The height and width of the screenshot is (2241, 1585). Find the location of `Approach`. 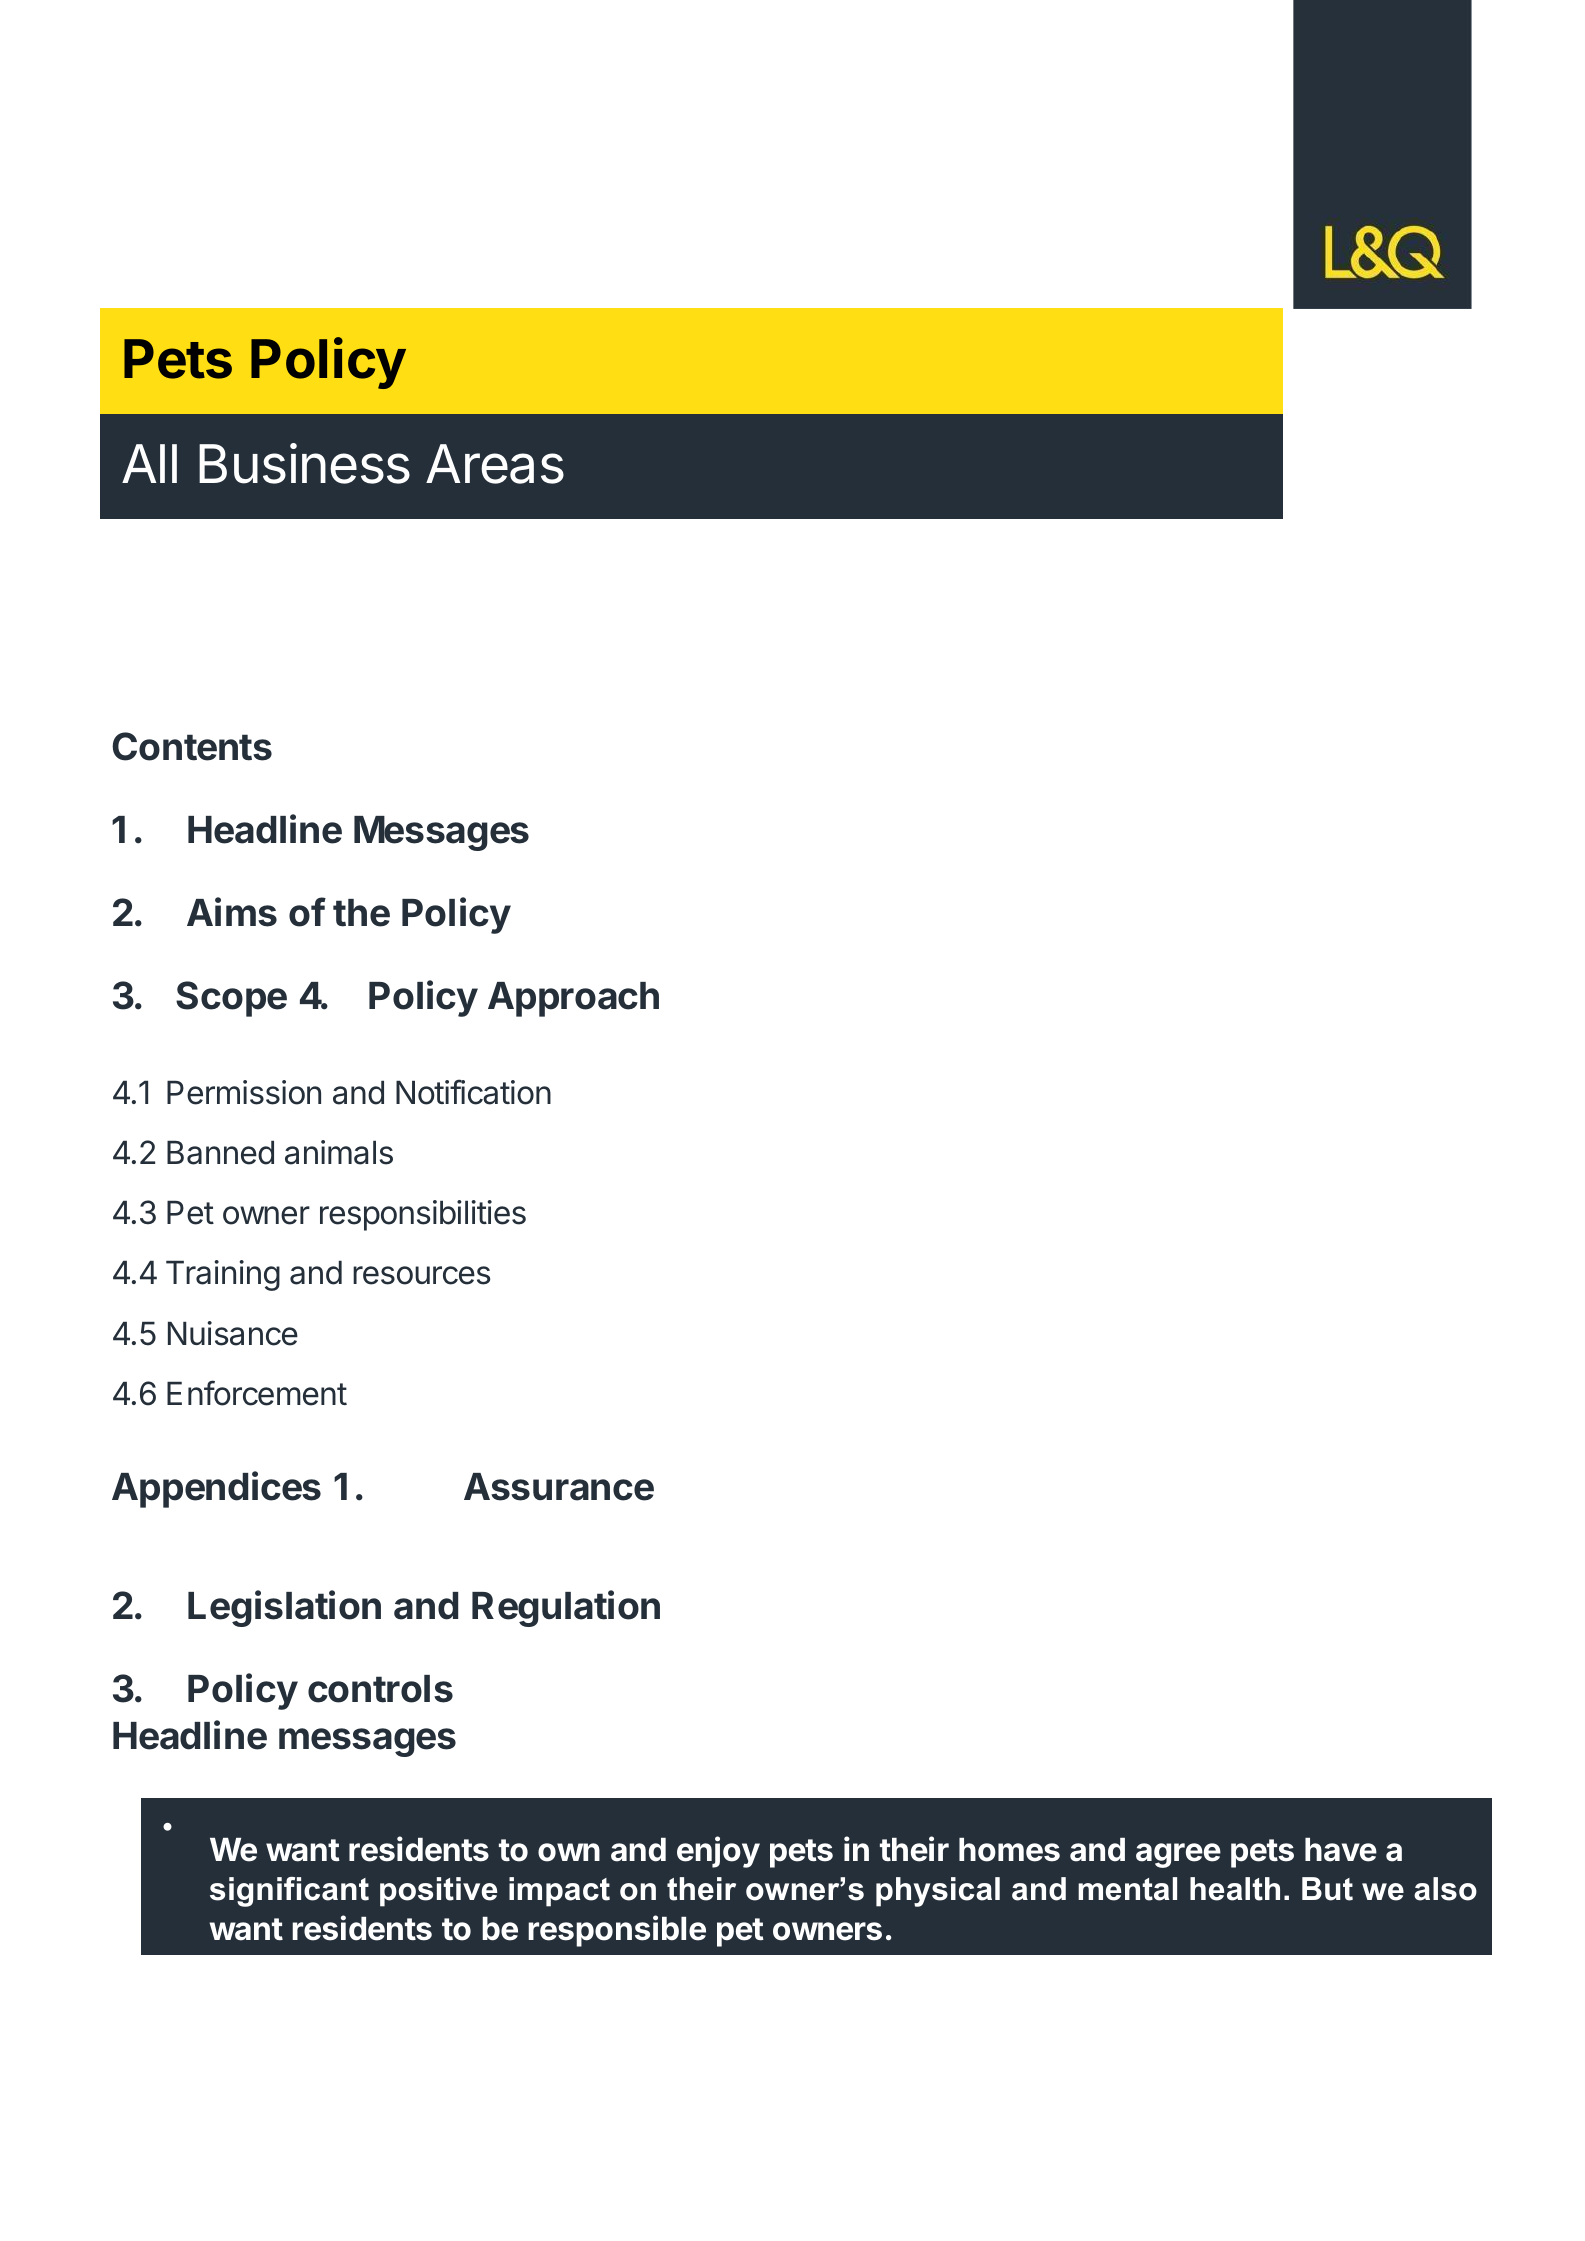

Approach is located at coordinates (573, 999).
